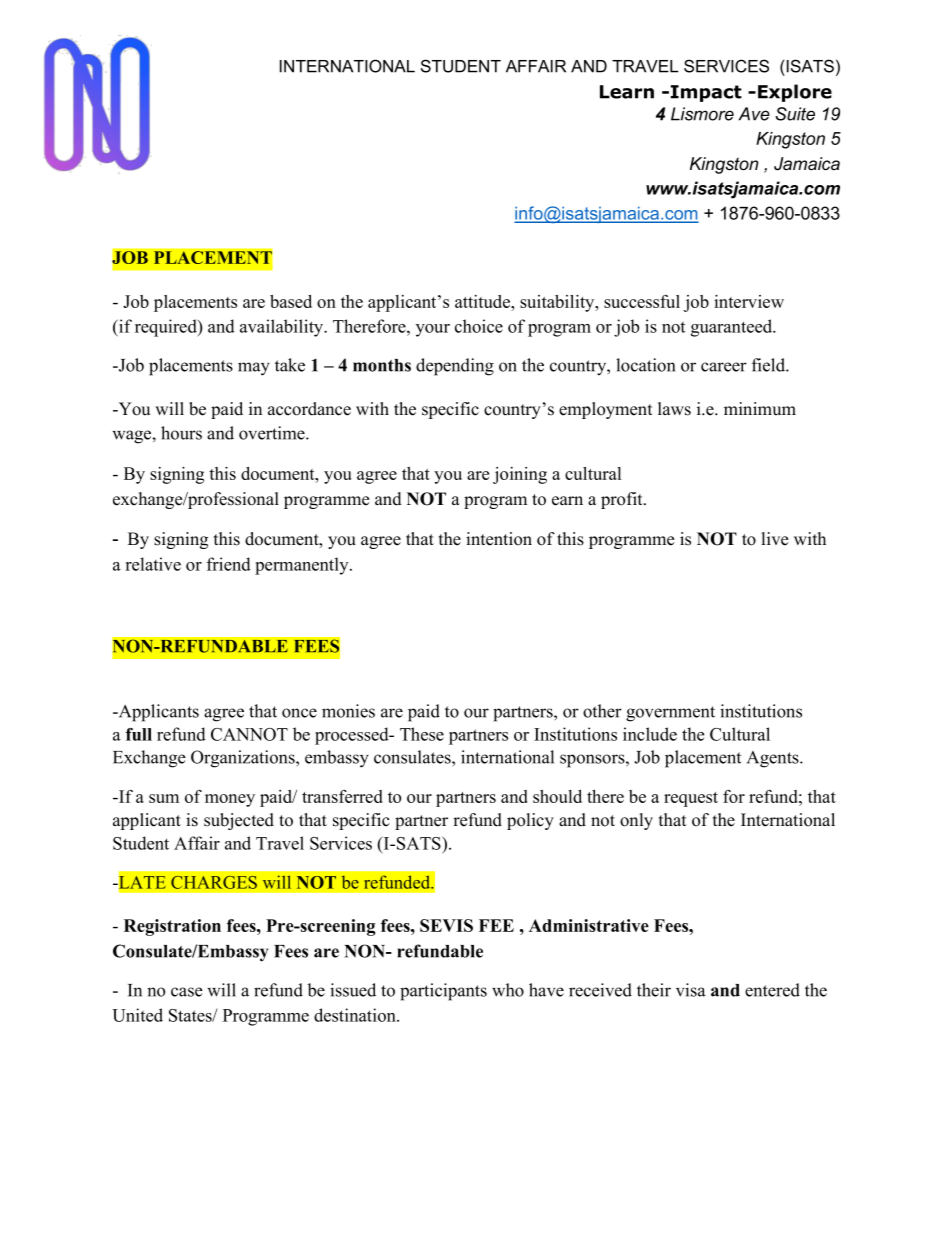  Describe the element at coordinates (229, 564) in the page. I see `friend` at that location.
